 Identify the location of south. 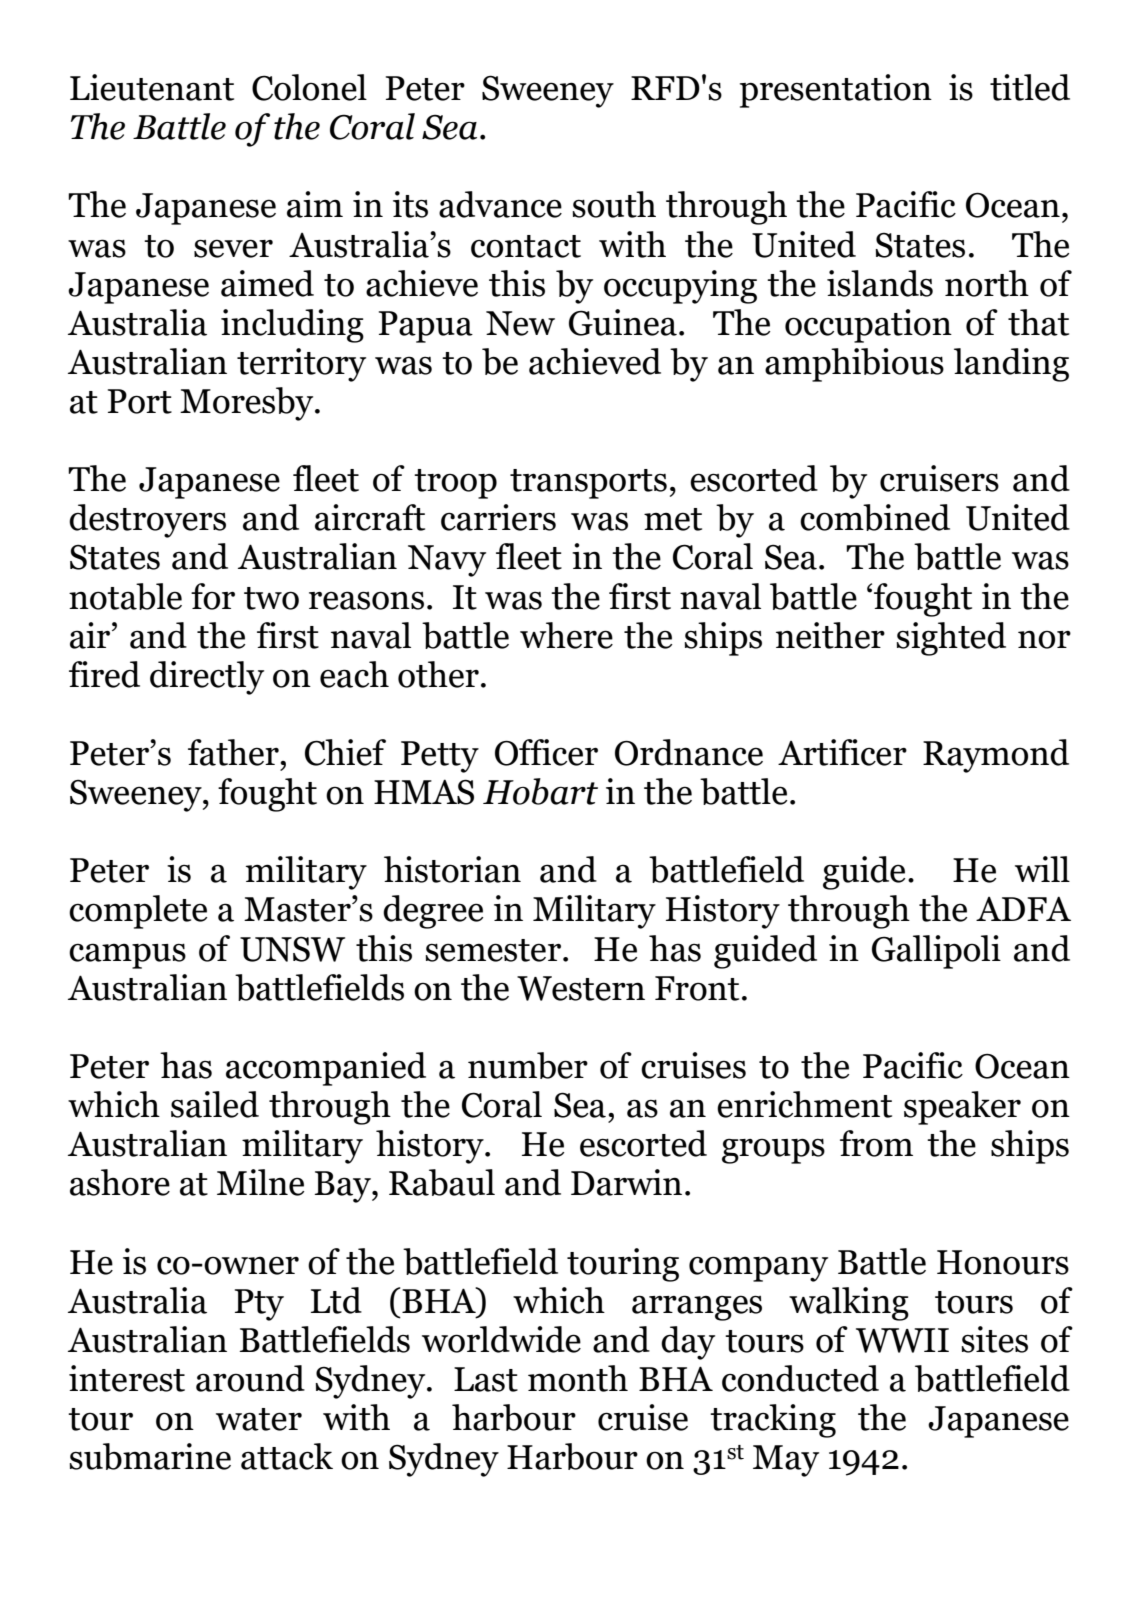
(614, 204).
